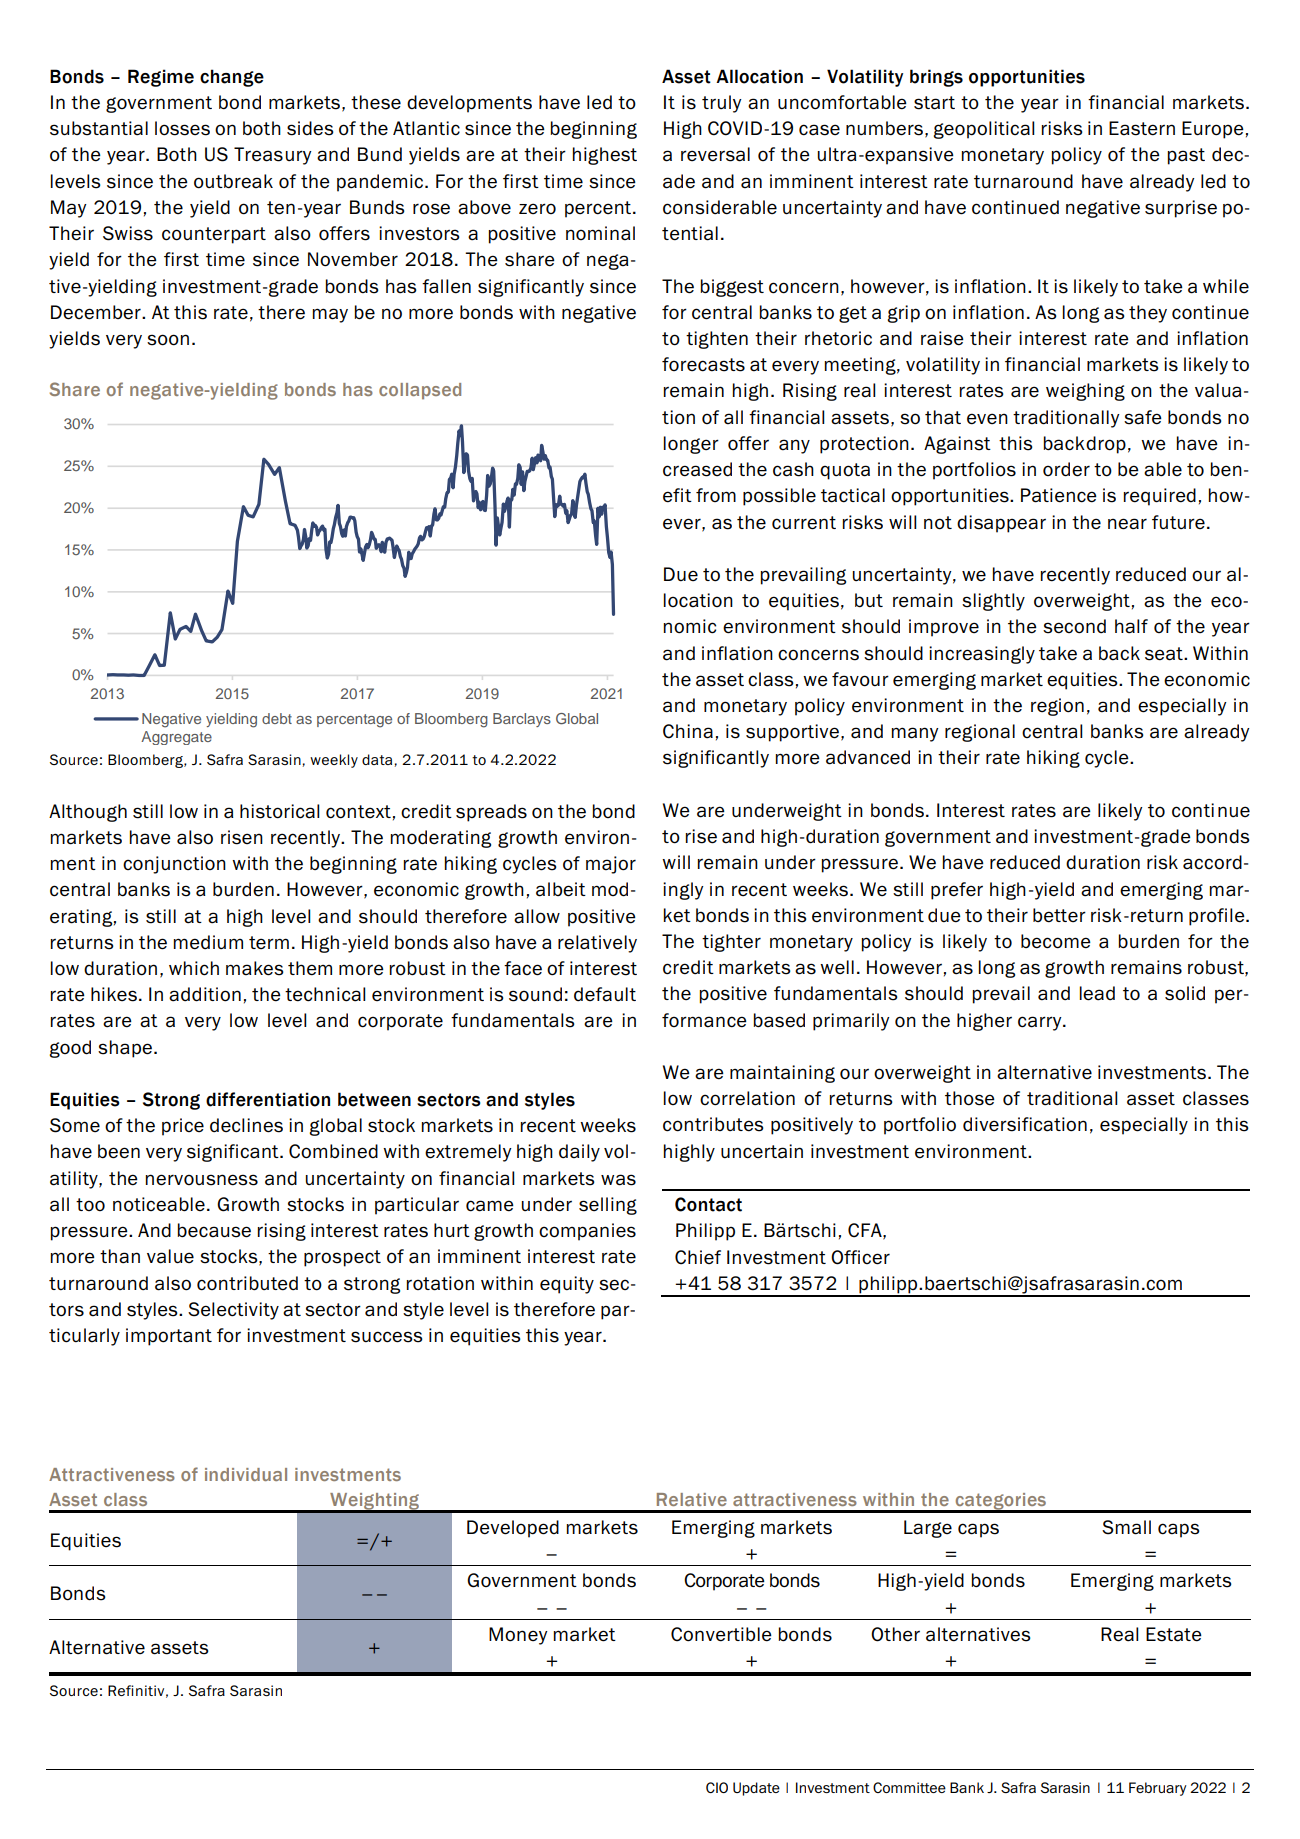 This page has height=1839, width=1300. I want to click on losses, so click(182, 128).
